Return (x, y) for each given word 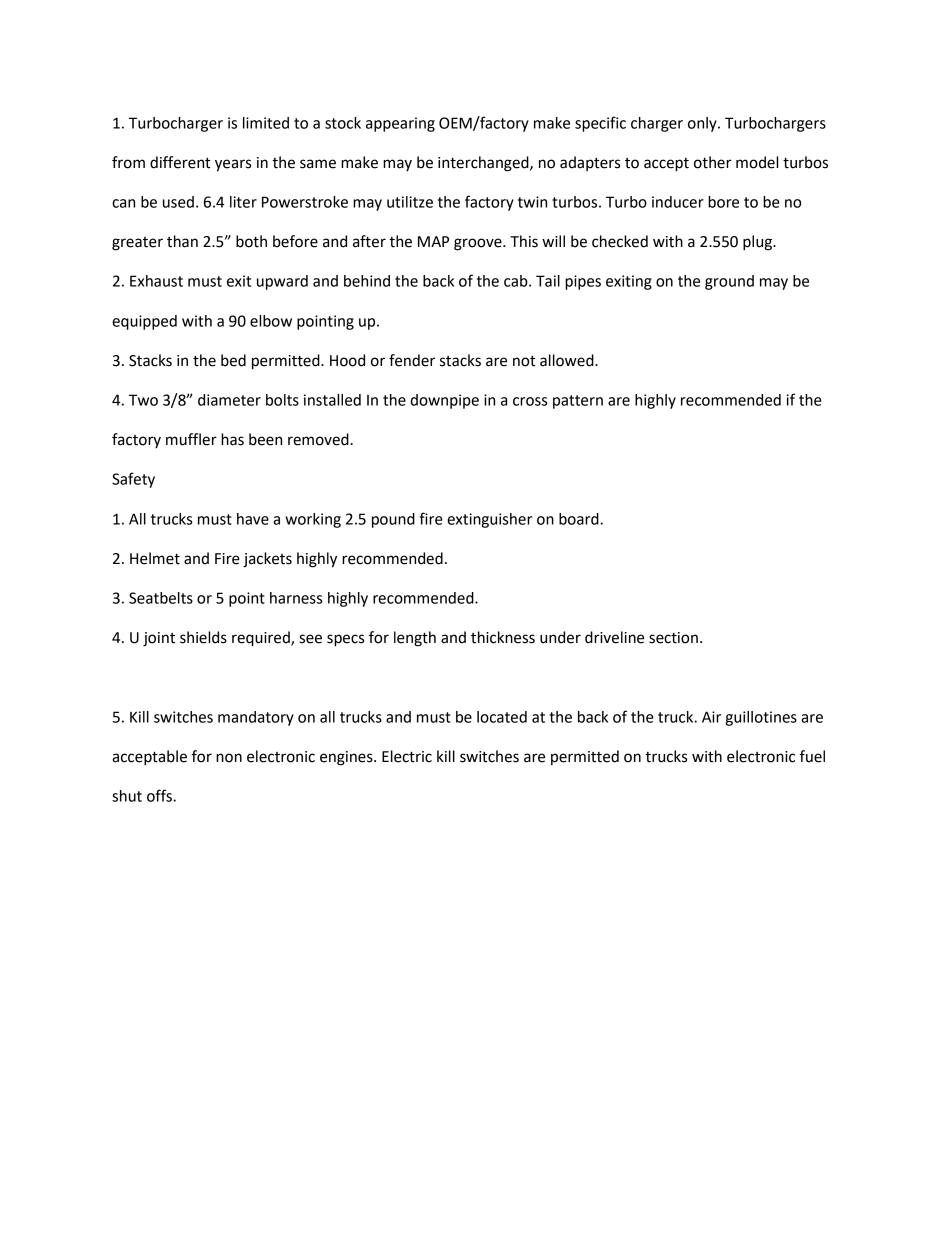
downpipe (444, 401)
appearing (400, 124)
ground (729, 282)
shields (203, 637)
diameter (229, 400)
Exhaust (156, 281)
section (673, 638)
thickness (503, 637)
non (229, 758)
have (253, 519)
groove (479, 244)
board (580, 519)
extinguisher (489, 520)
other (713, 162)
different (180, 162)
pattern (578, 402)
